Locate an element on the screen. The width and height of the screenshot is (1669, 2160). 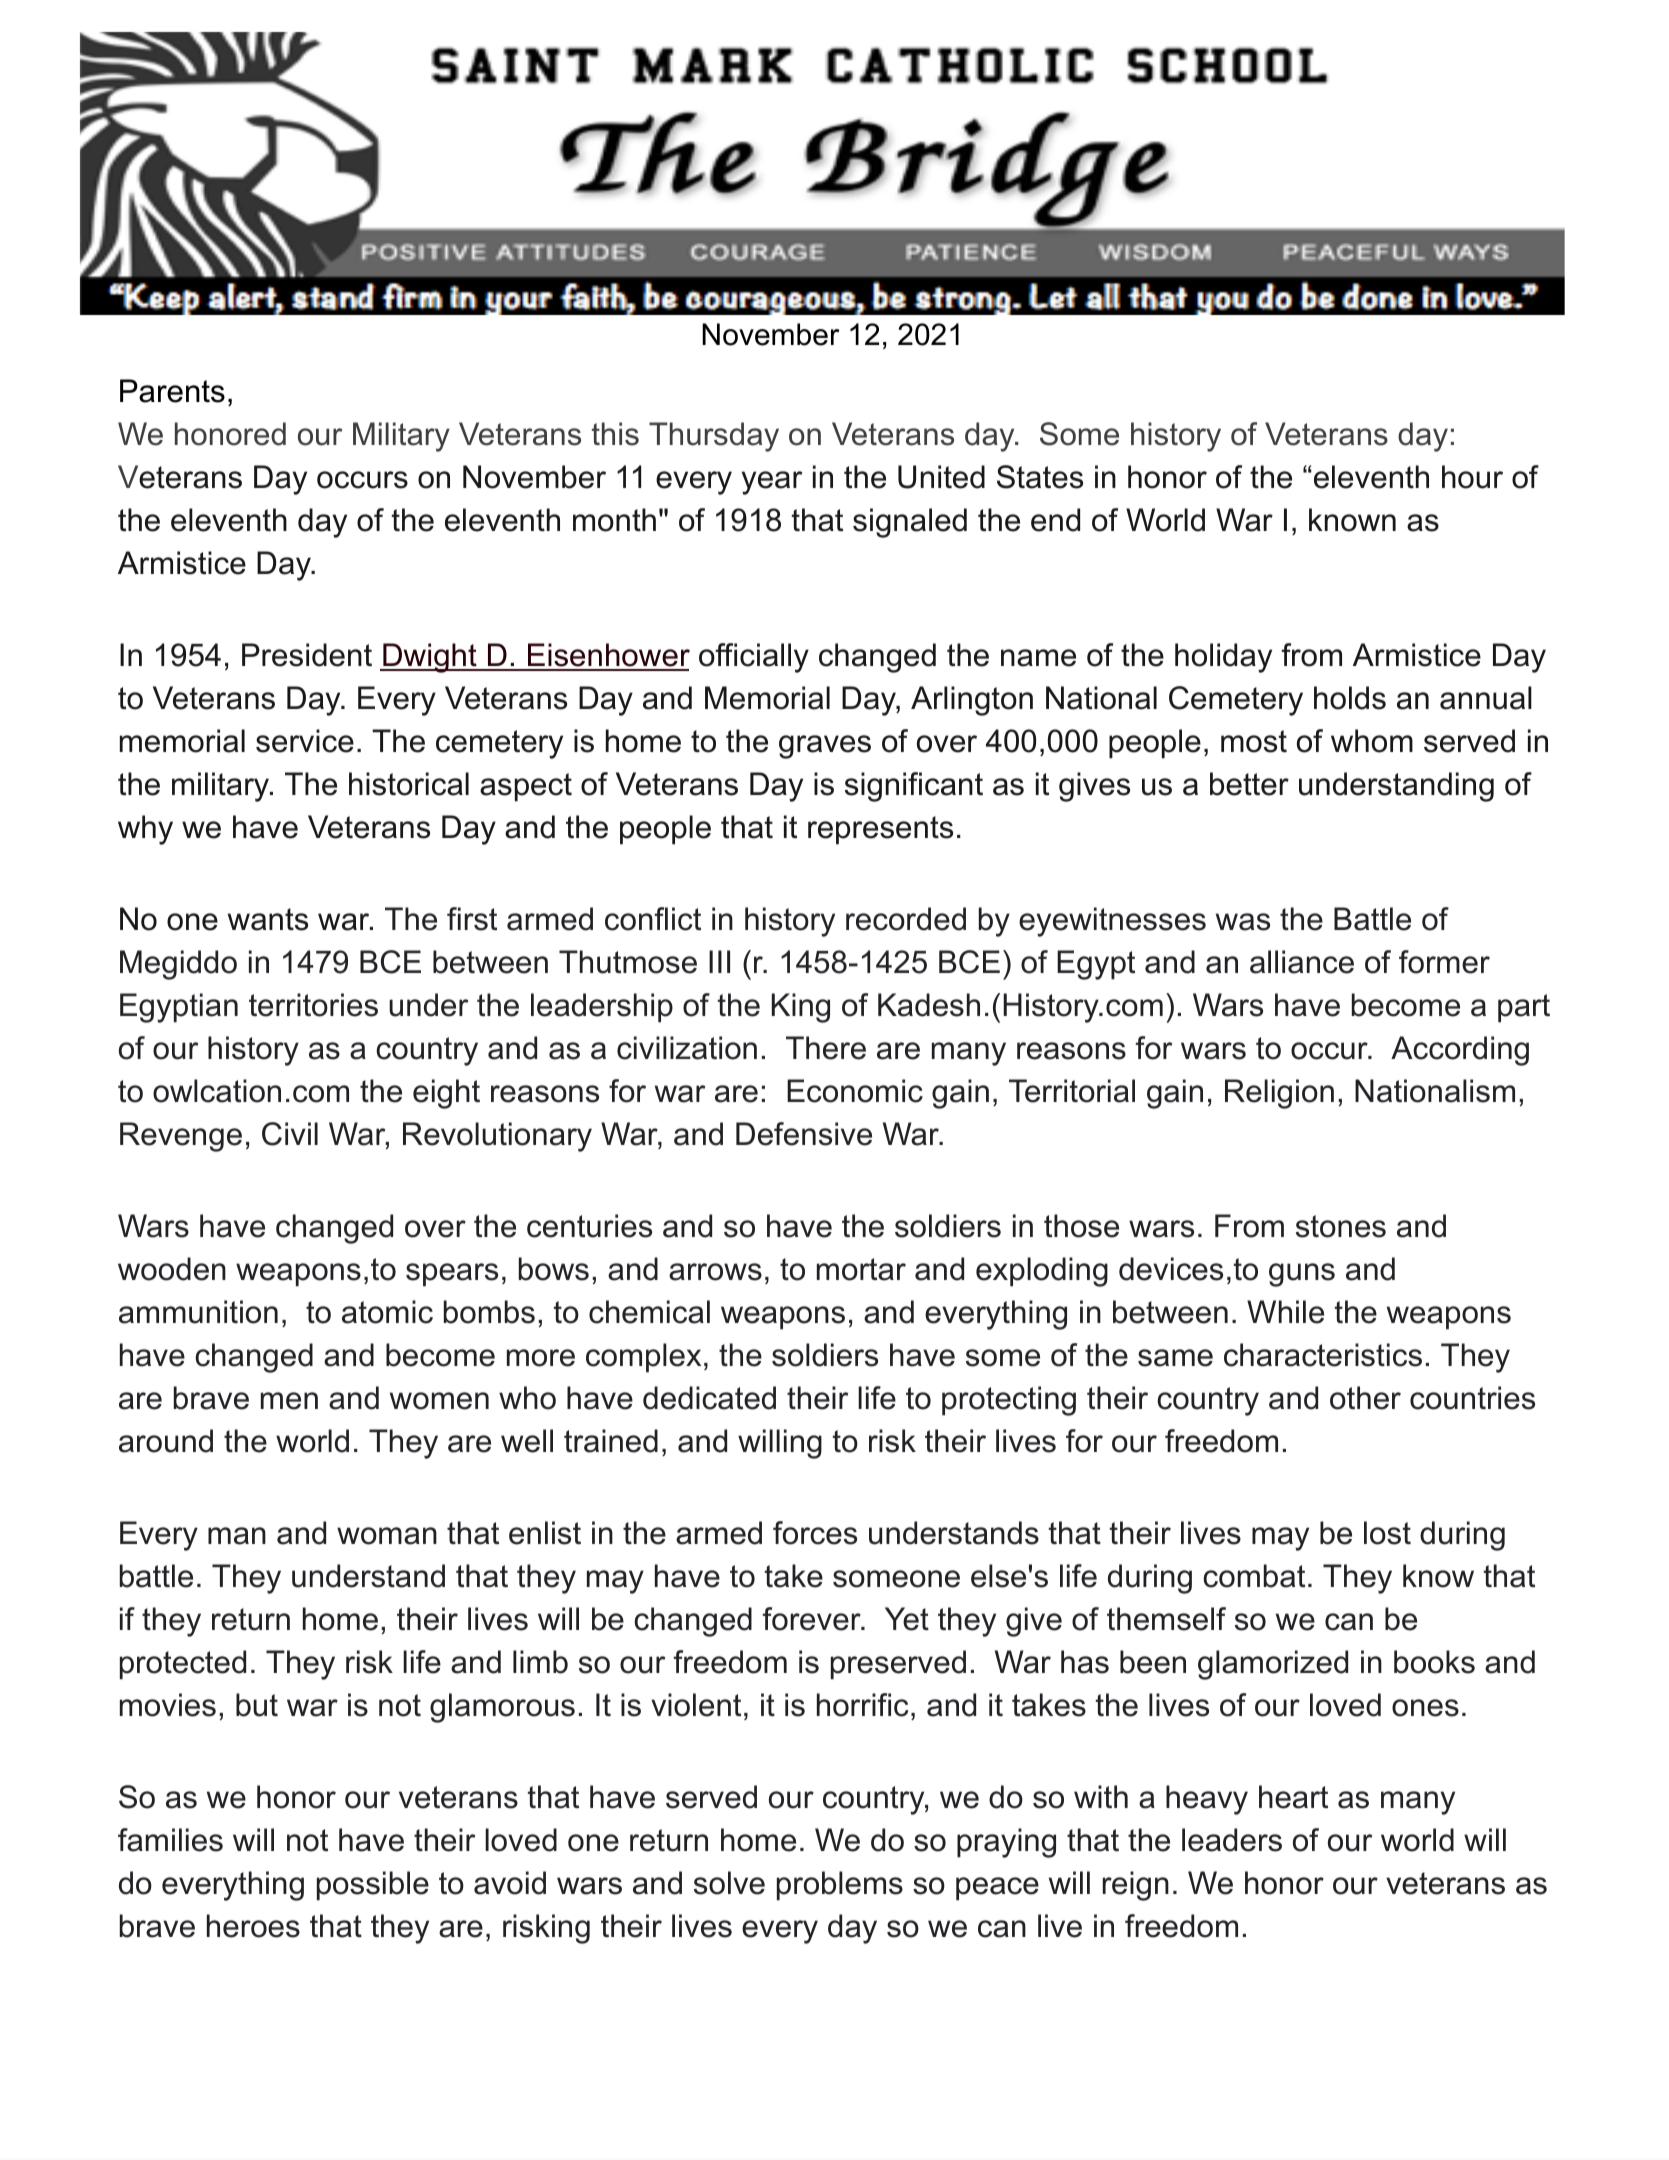
Parents is located at coordinates (172, 391).
